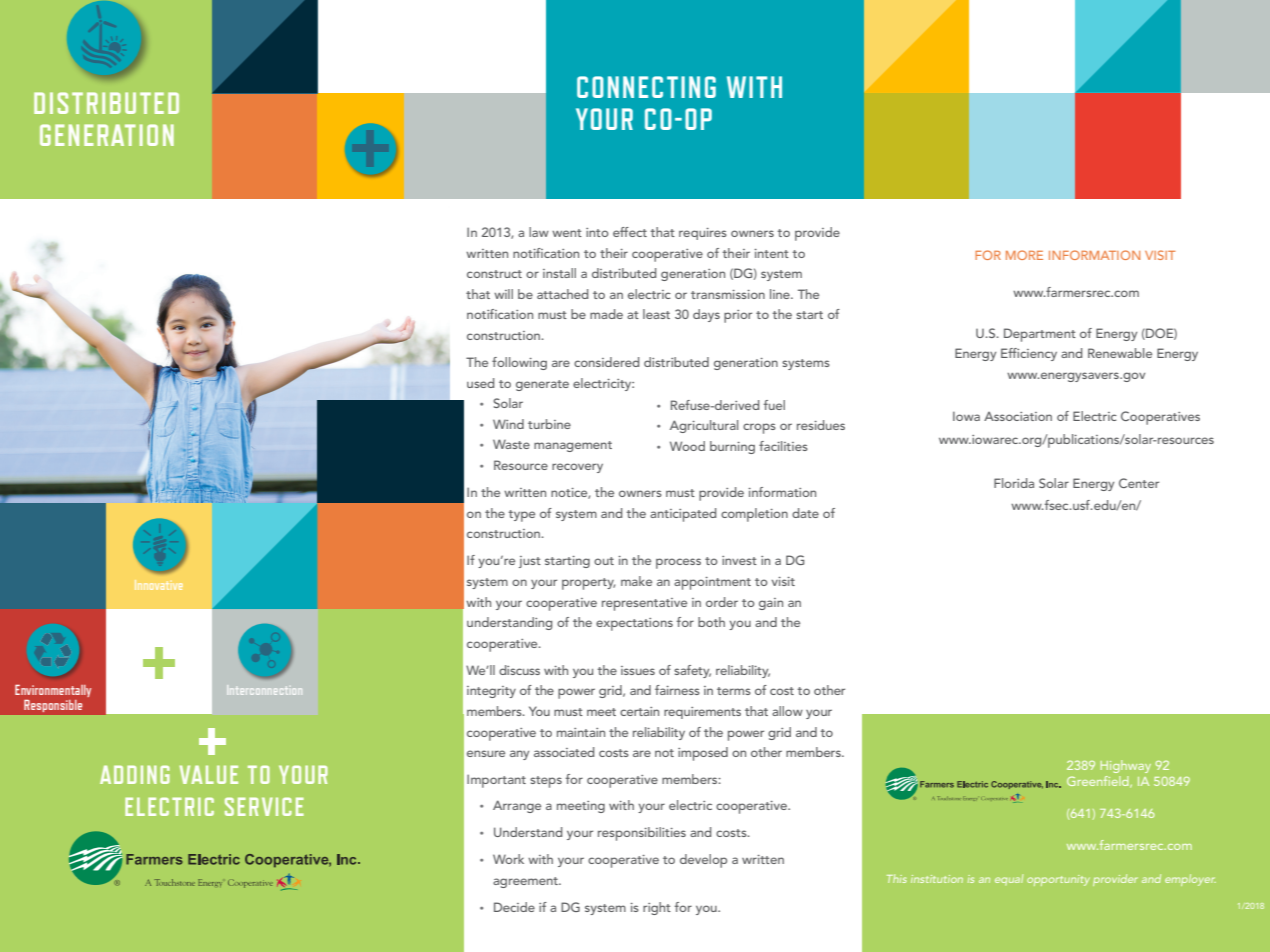 The height and width of the page is (952, 1270). What do you see at coordinates (159, 585) in the page?
I see `Innovative` at bounding box center [159, 585].
